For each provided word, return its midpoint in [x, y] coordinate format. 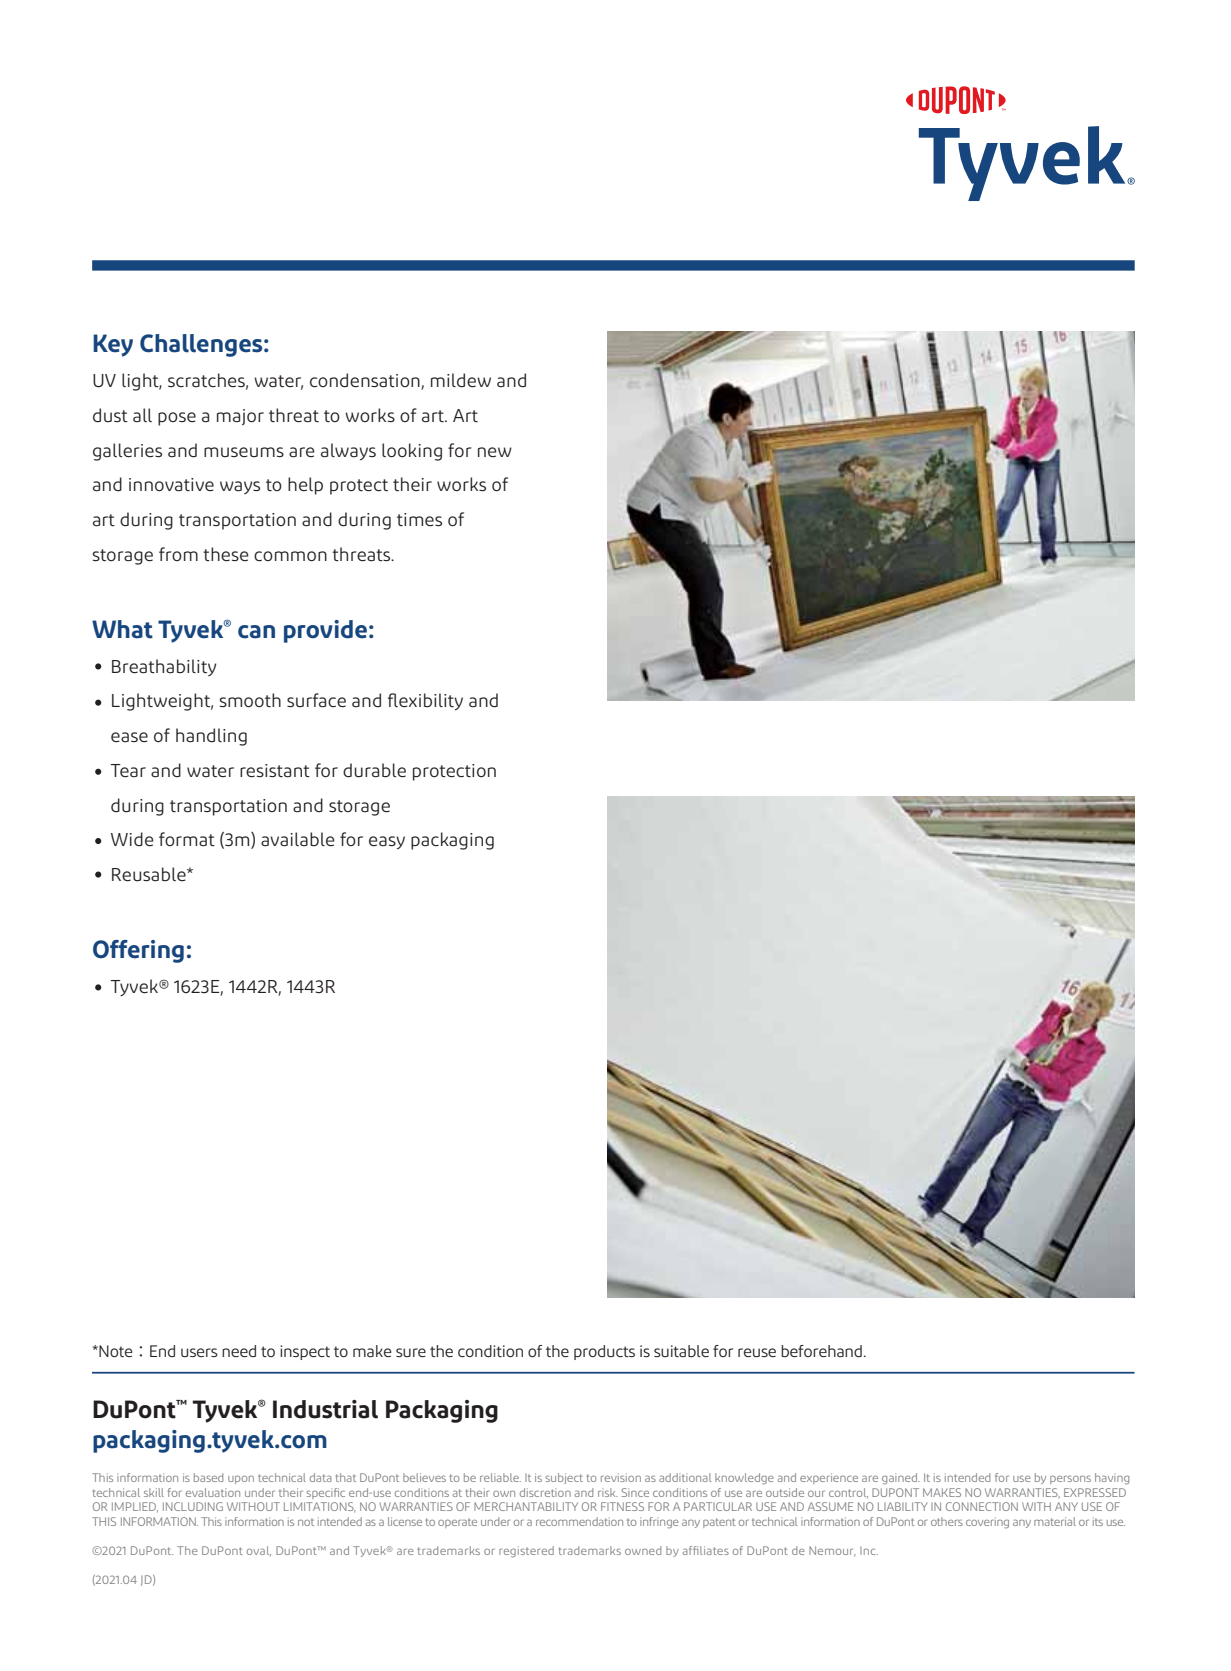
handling [211, 737]
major [240, 417]
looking [412, 452]
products [604, 1352]
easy [387, 843]
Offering [138, 951]
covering [987, 1522]
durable [374, 770]
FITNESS [622, 1506]
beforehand [821, 1351]
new [495, 452]
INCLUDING [193, 1506]
